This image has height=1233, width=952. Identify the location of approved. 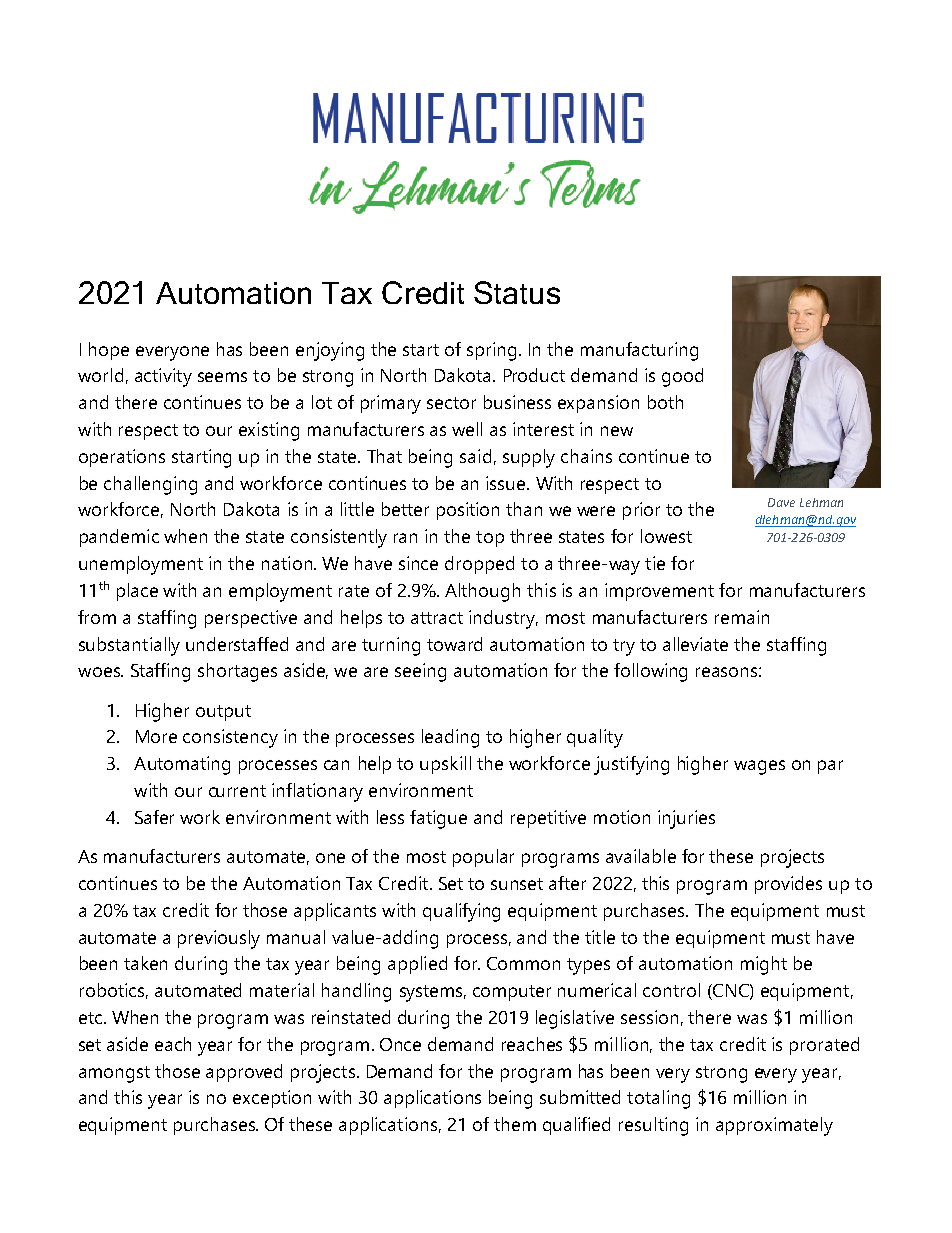
(244, 1073).
